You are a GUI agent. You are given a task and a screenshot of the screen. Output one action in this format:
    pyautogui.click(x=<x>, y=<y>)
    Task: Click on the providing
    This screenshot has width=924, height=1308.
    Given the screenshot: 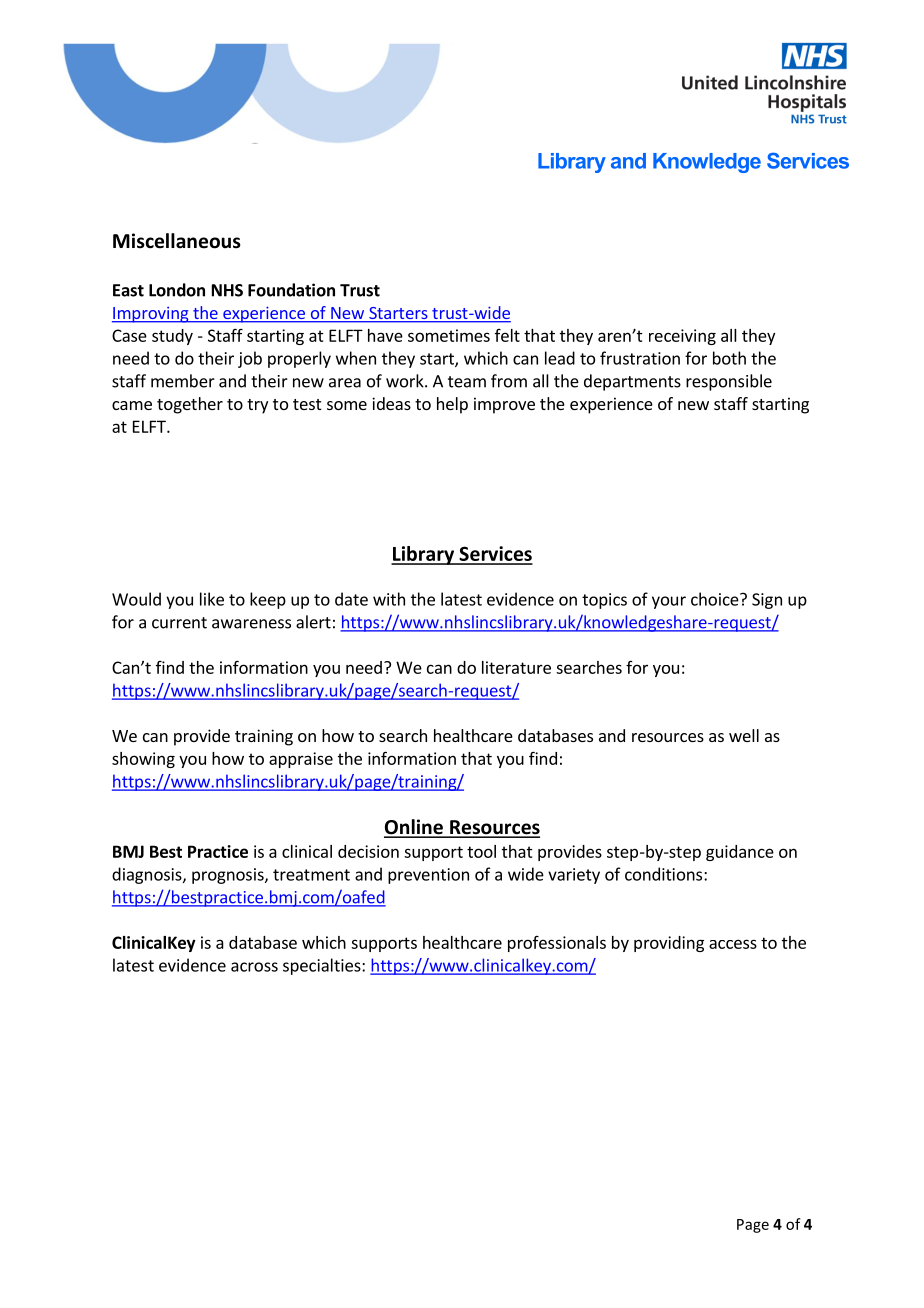 What is the action you would take?
    pyautogui.click(x=669, y=944)
